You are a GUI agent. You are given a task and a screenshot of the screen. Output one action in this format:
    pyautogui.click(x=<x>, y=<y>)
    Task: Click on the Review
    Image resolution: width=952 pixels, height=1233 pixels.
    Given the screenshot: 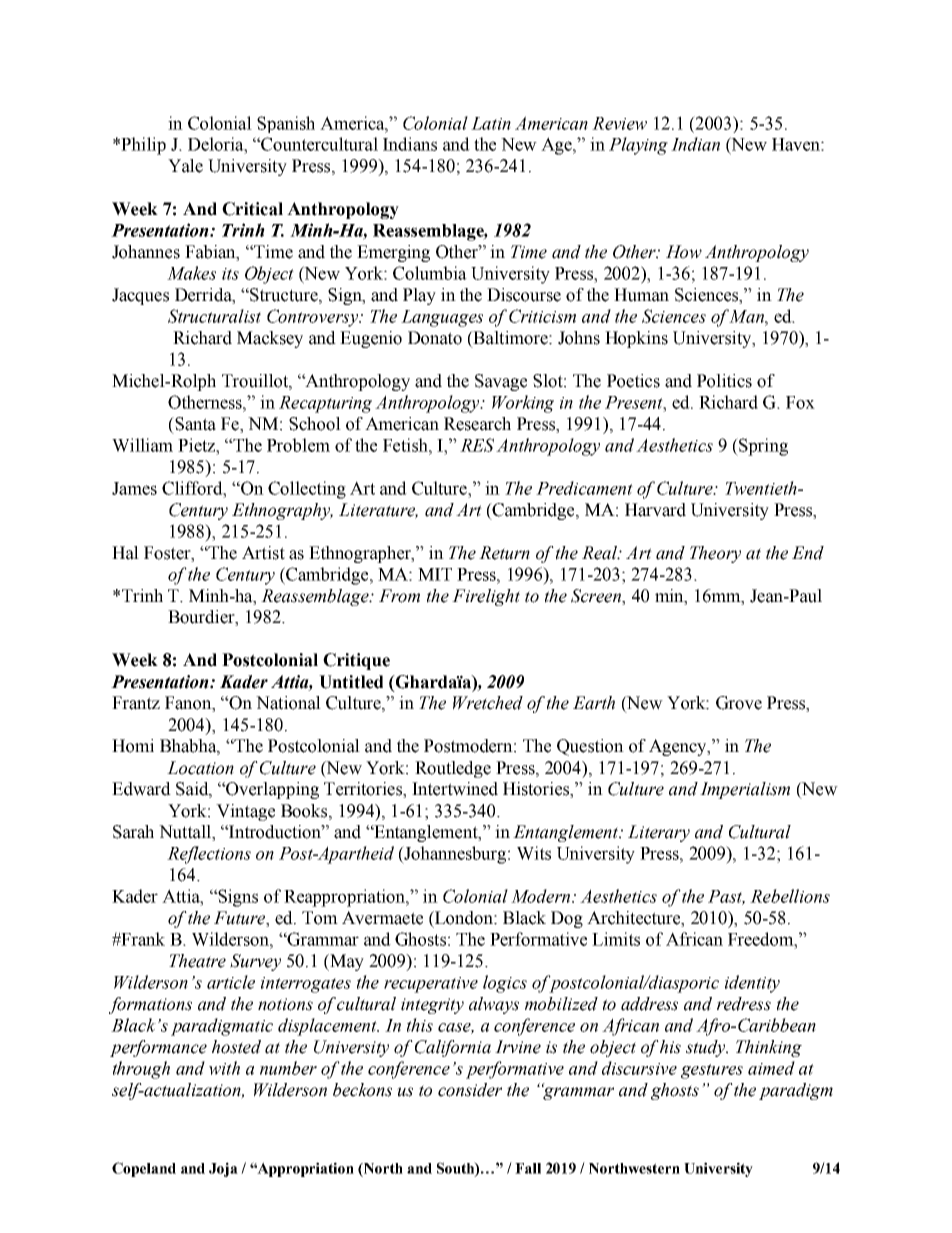 What is the action you would take?
    pyautogui.click(x=619, y=123)
